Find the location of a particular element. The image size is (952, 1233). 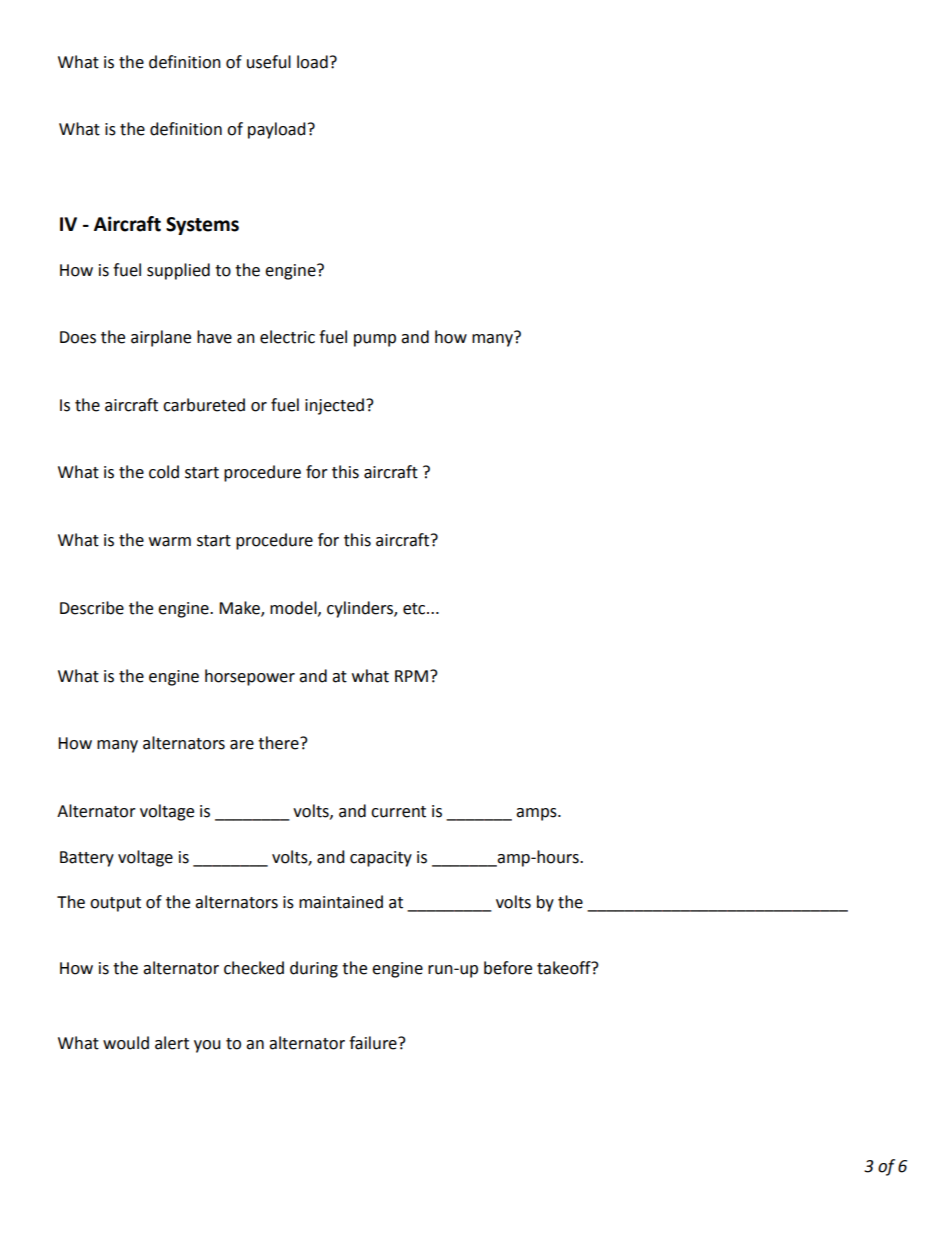

etc is located at coordinates (415, 609).
